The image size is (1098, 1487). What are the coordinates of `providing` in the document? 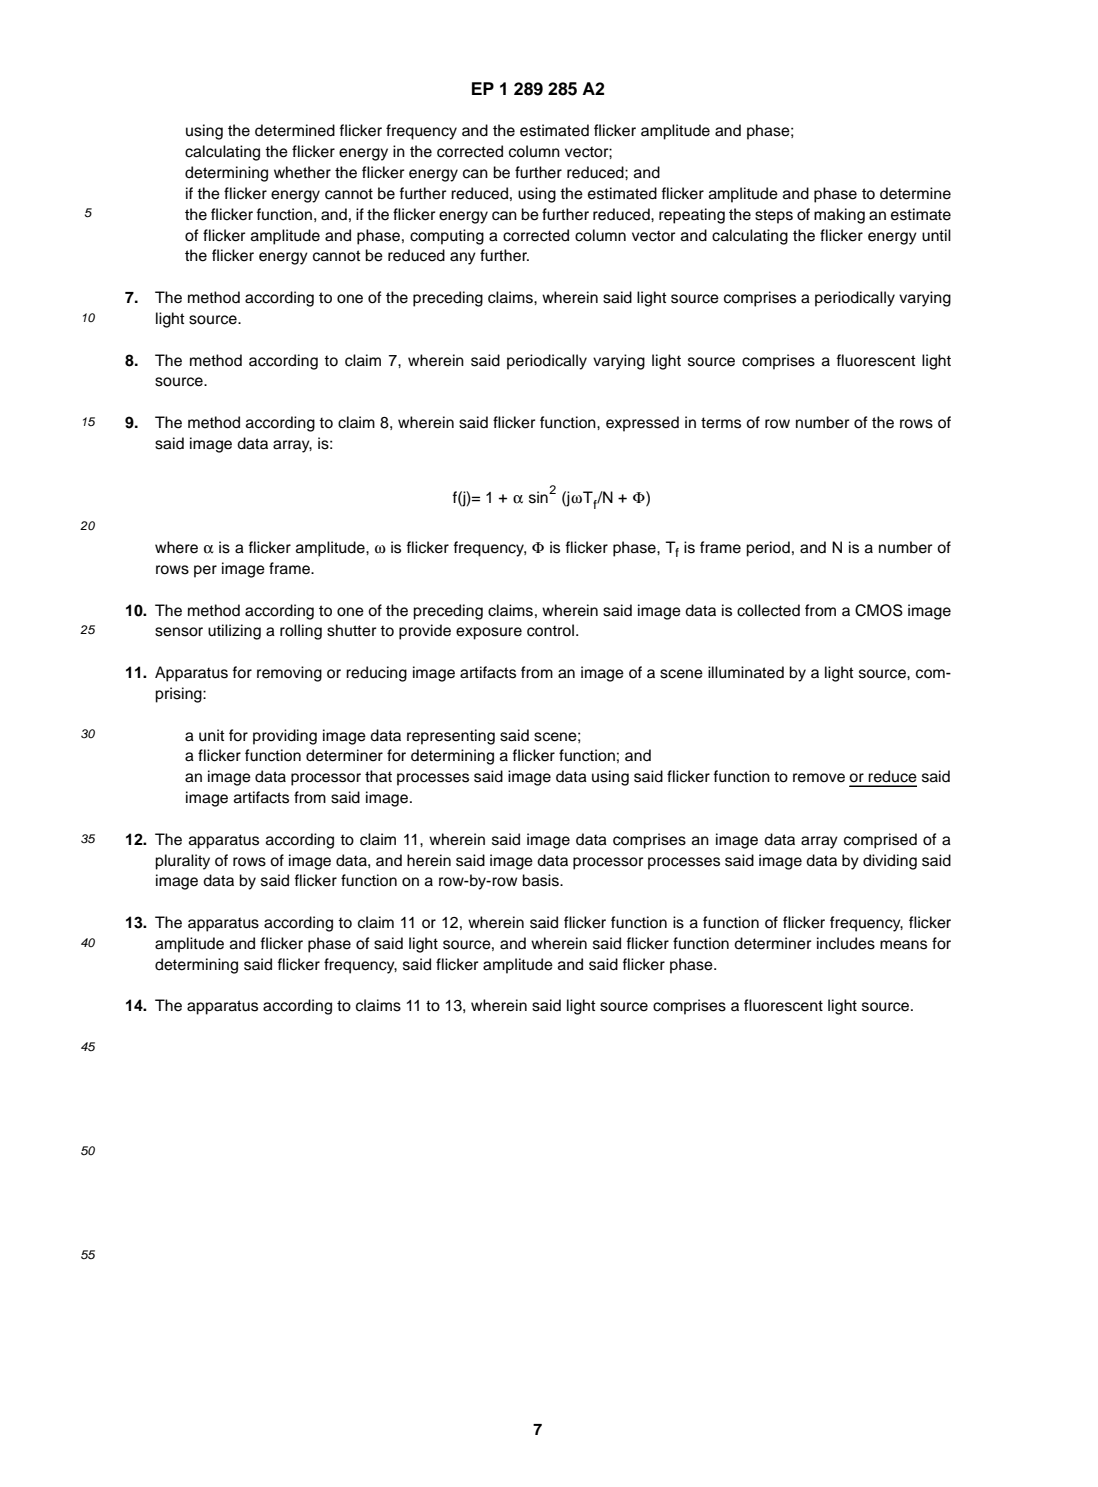 It's located at (285, 737).
